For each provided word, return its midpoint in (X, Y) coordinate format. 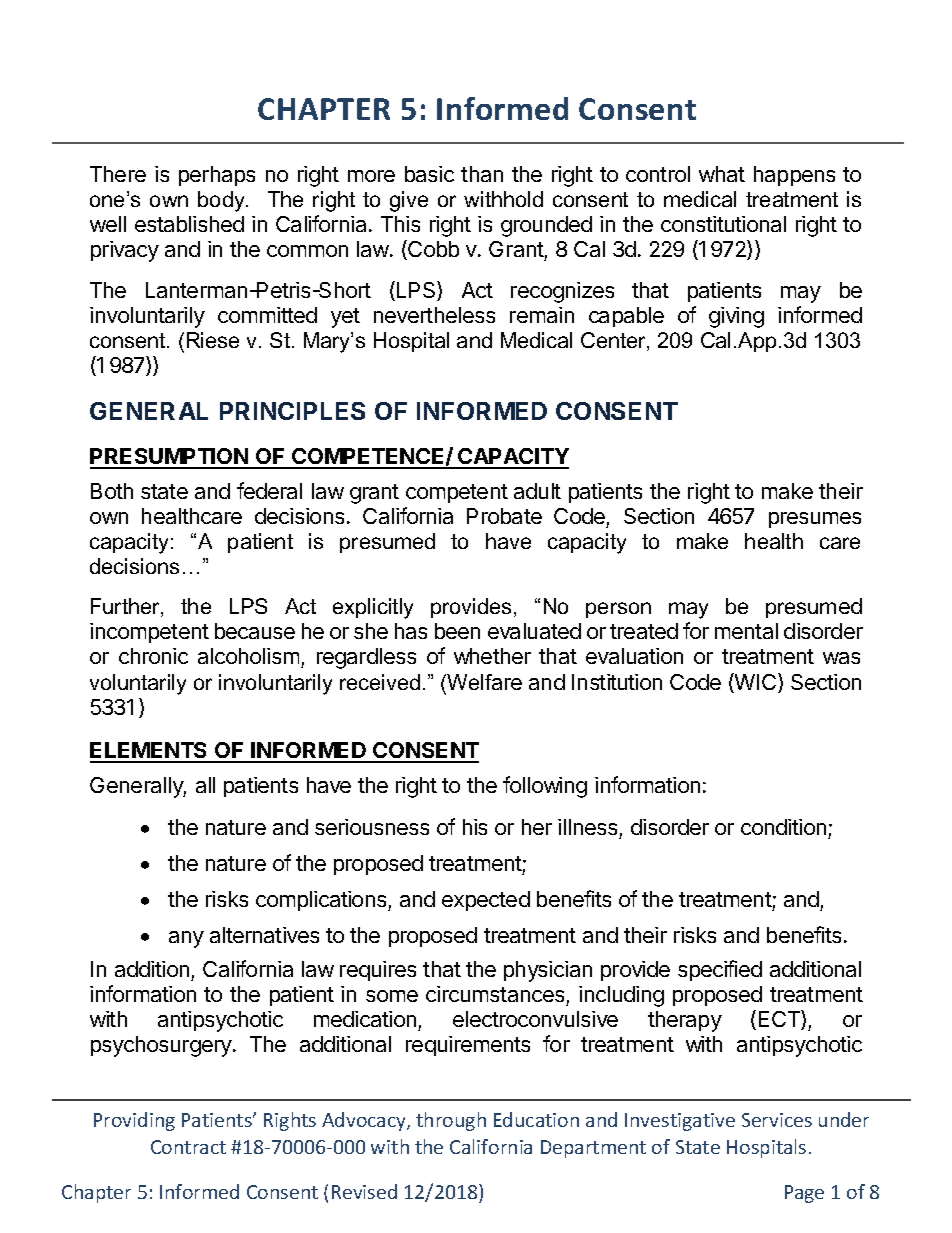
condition (783, 827)
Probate (504, 516)
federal (269, 490)
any (186, 939)
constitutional (723, 224)
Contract (188, 1147)
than (482, 174)
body (222, 201)
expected (486, 901)
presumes (815, 520)
